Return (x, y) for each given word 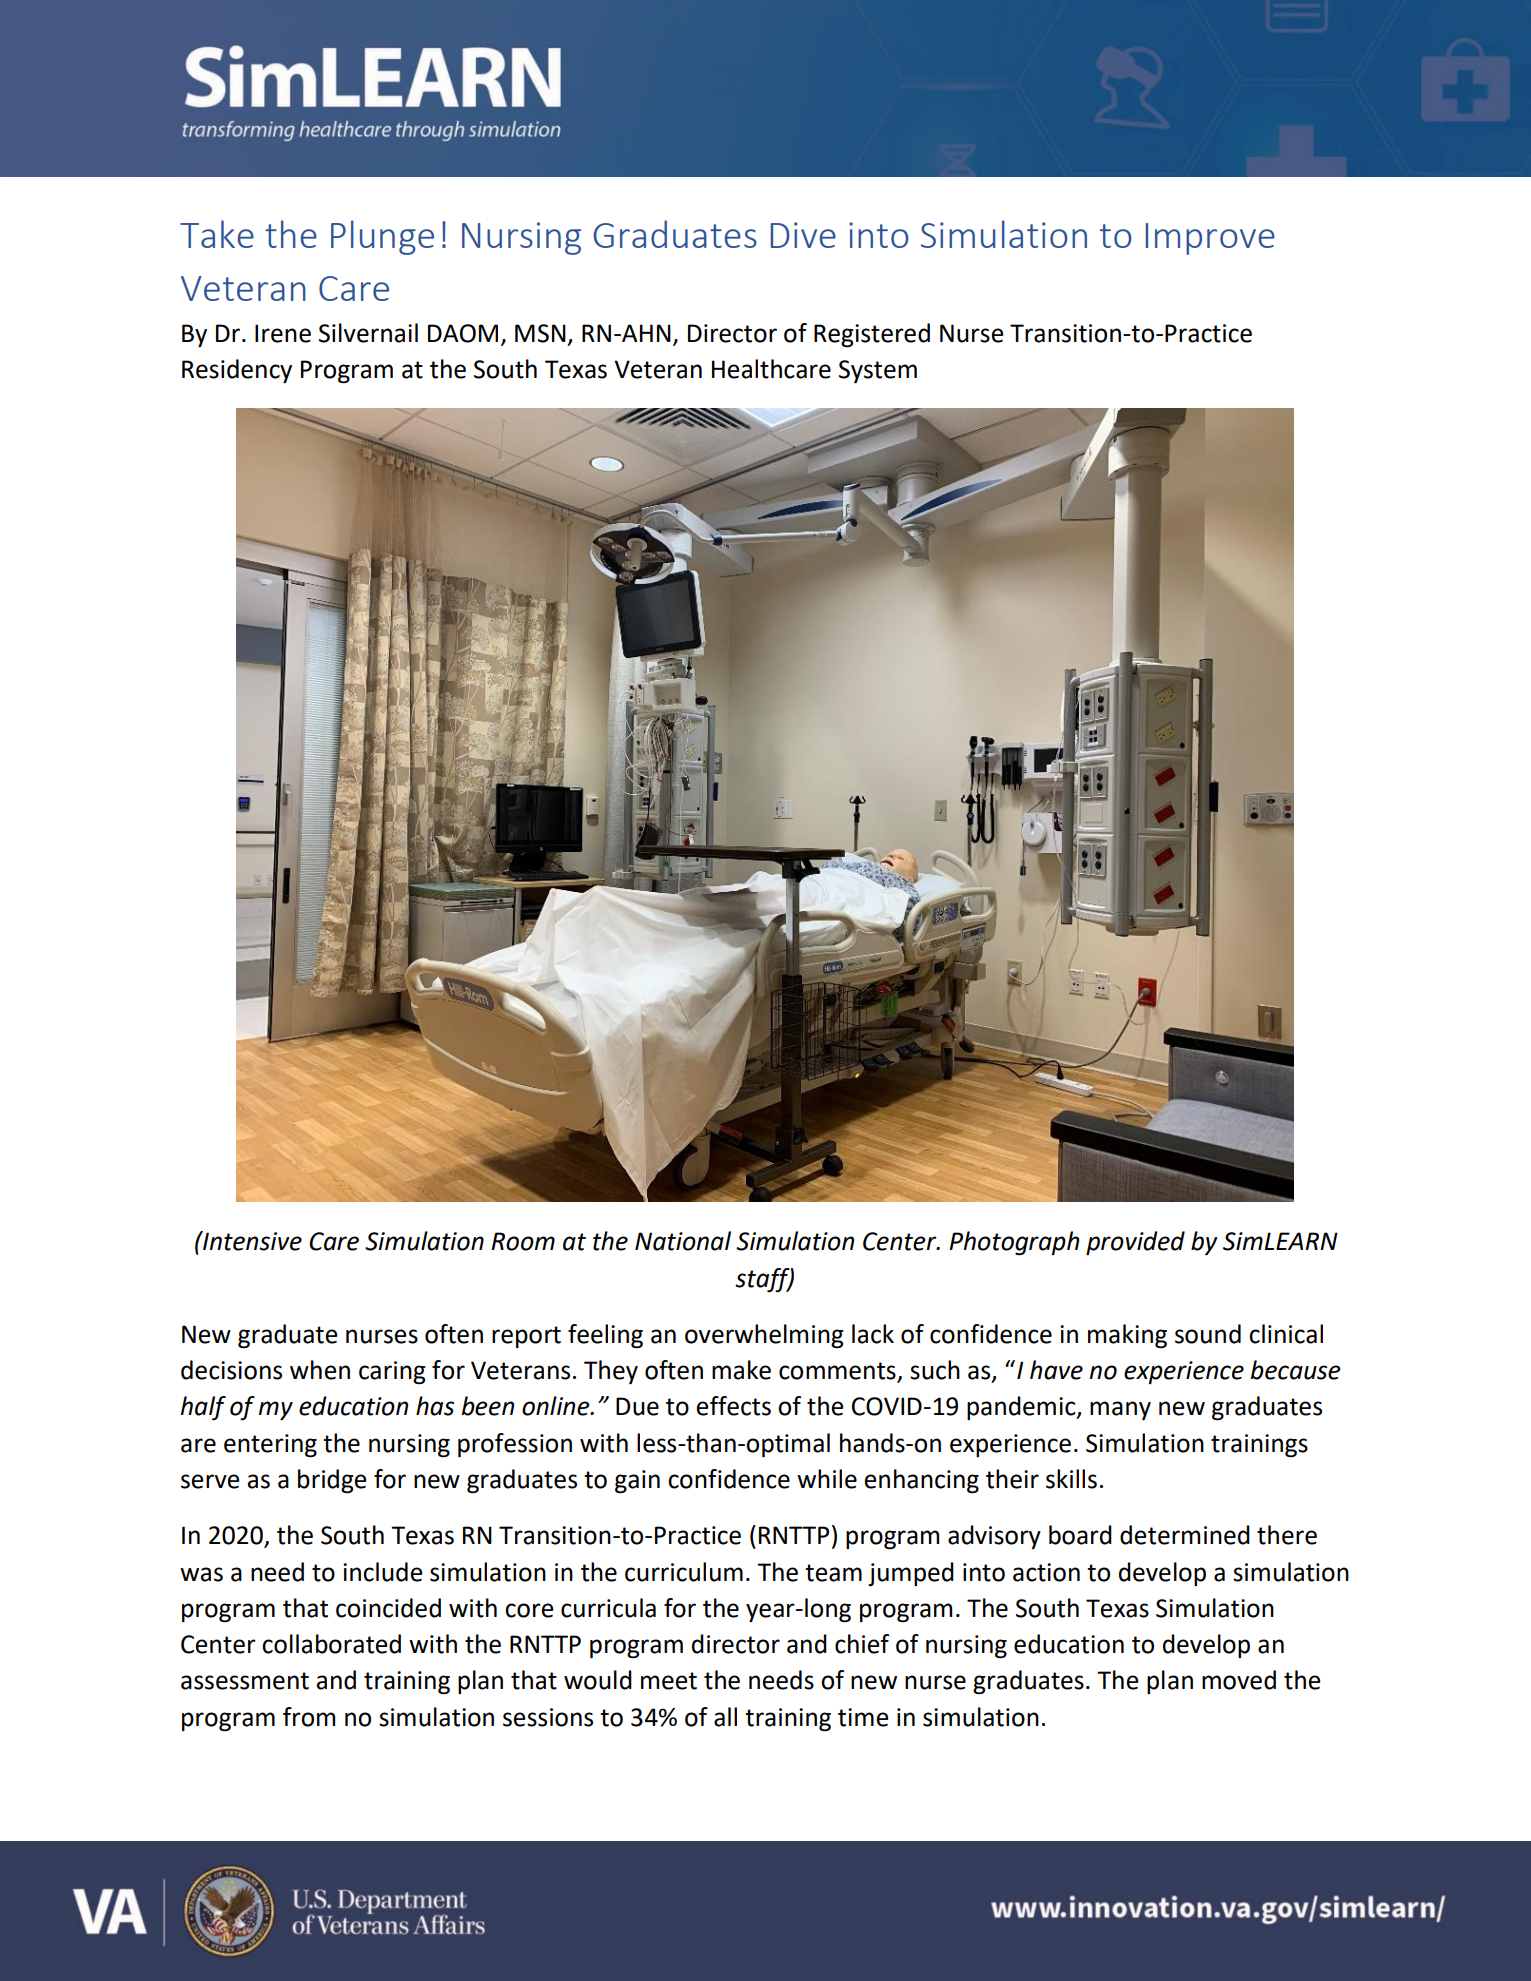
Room (523, 1241)
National (683, 1241)
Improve (1210, 239)
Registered (872, 335)
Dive (803, 235)
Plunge (382, 237)
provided (1135, 1243)
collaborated (331, 1644)
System (878, 371)
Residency (237, 371)
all (725, 1717)
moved (1239, 1680)
